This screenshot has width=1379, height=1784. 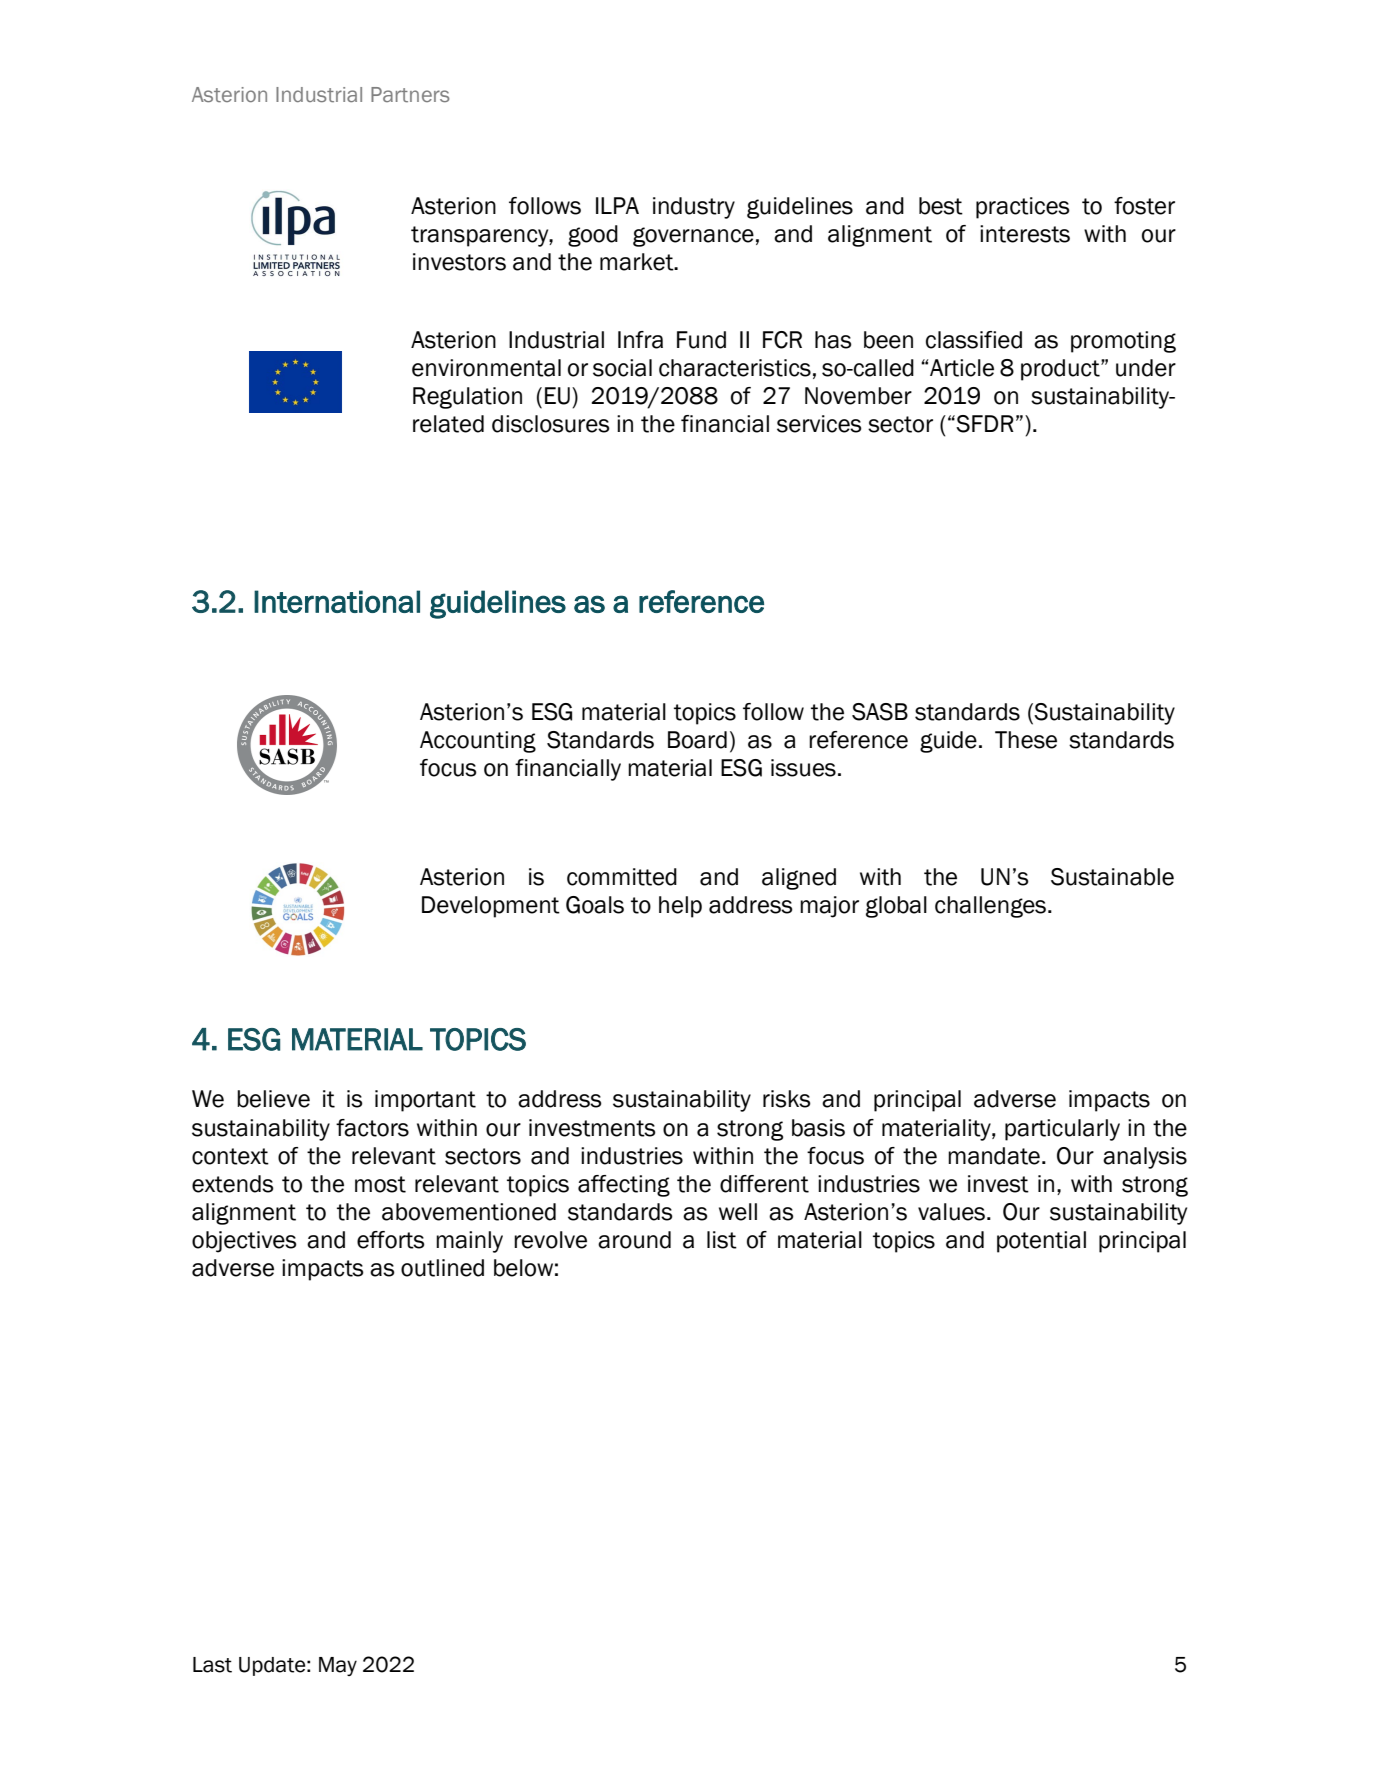 What do you see at coordinates (337, 601) in the screenshot?
I see `International` at bounding box center [337, 601].
